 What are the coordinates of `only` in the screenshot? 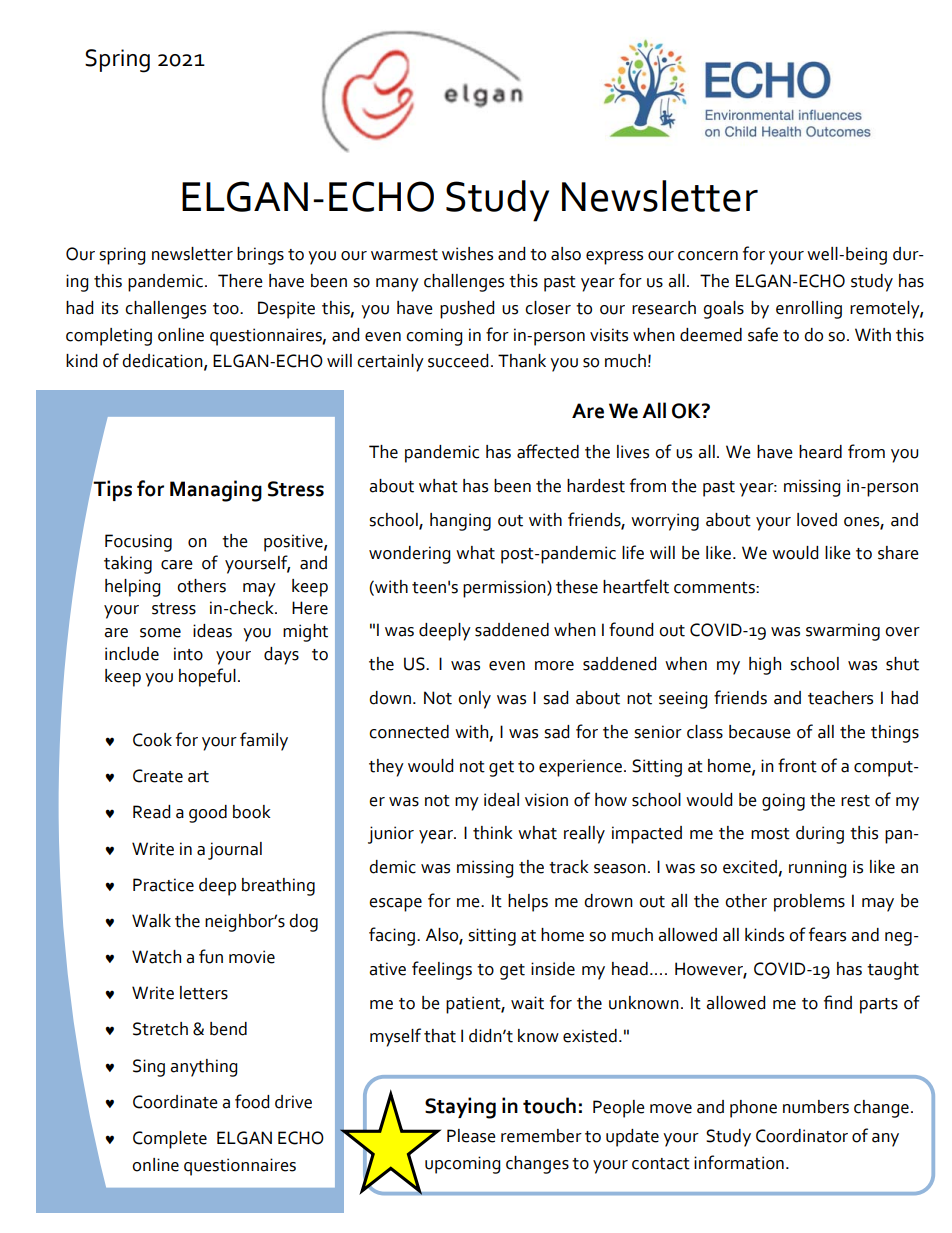 It's located at (474, 700).
